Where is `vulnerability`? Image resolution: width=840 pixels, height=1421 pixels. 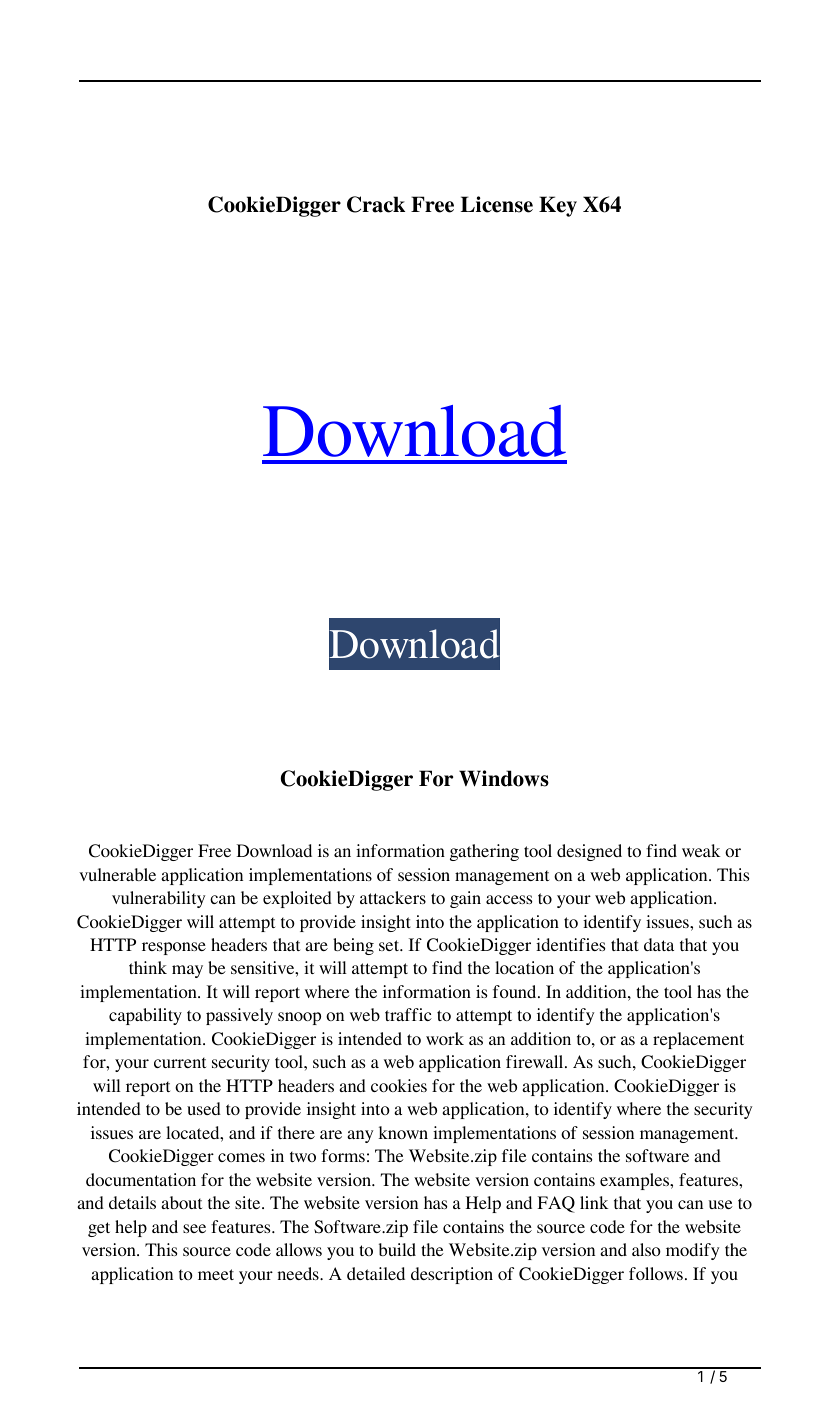
vulnerability is located at coordinates (158, 899).
